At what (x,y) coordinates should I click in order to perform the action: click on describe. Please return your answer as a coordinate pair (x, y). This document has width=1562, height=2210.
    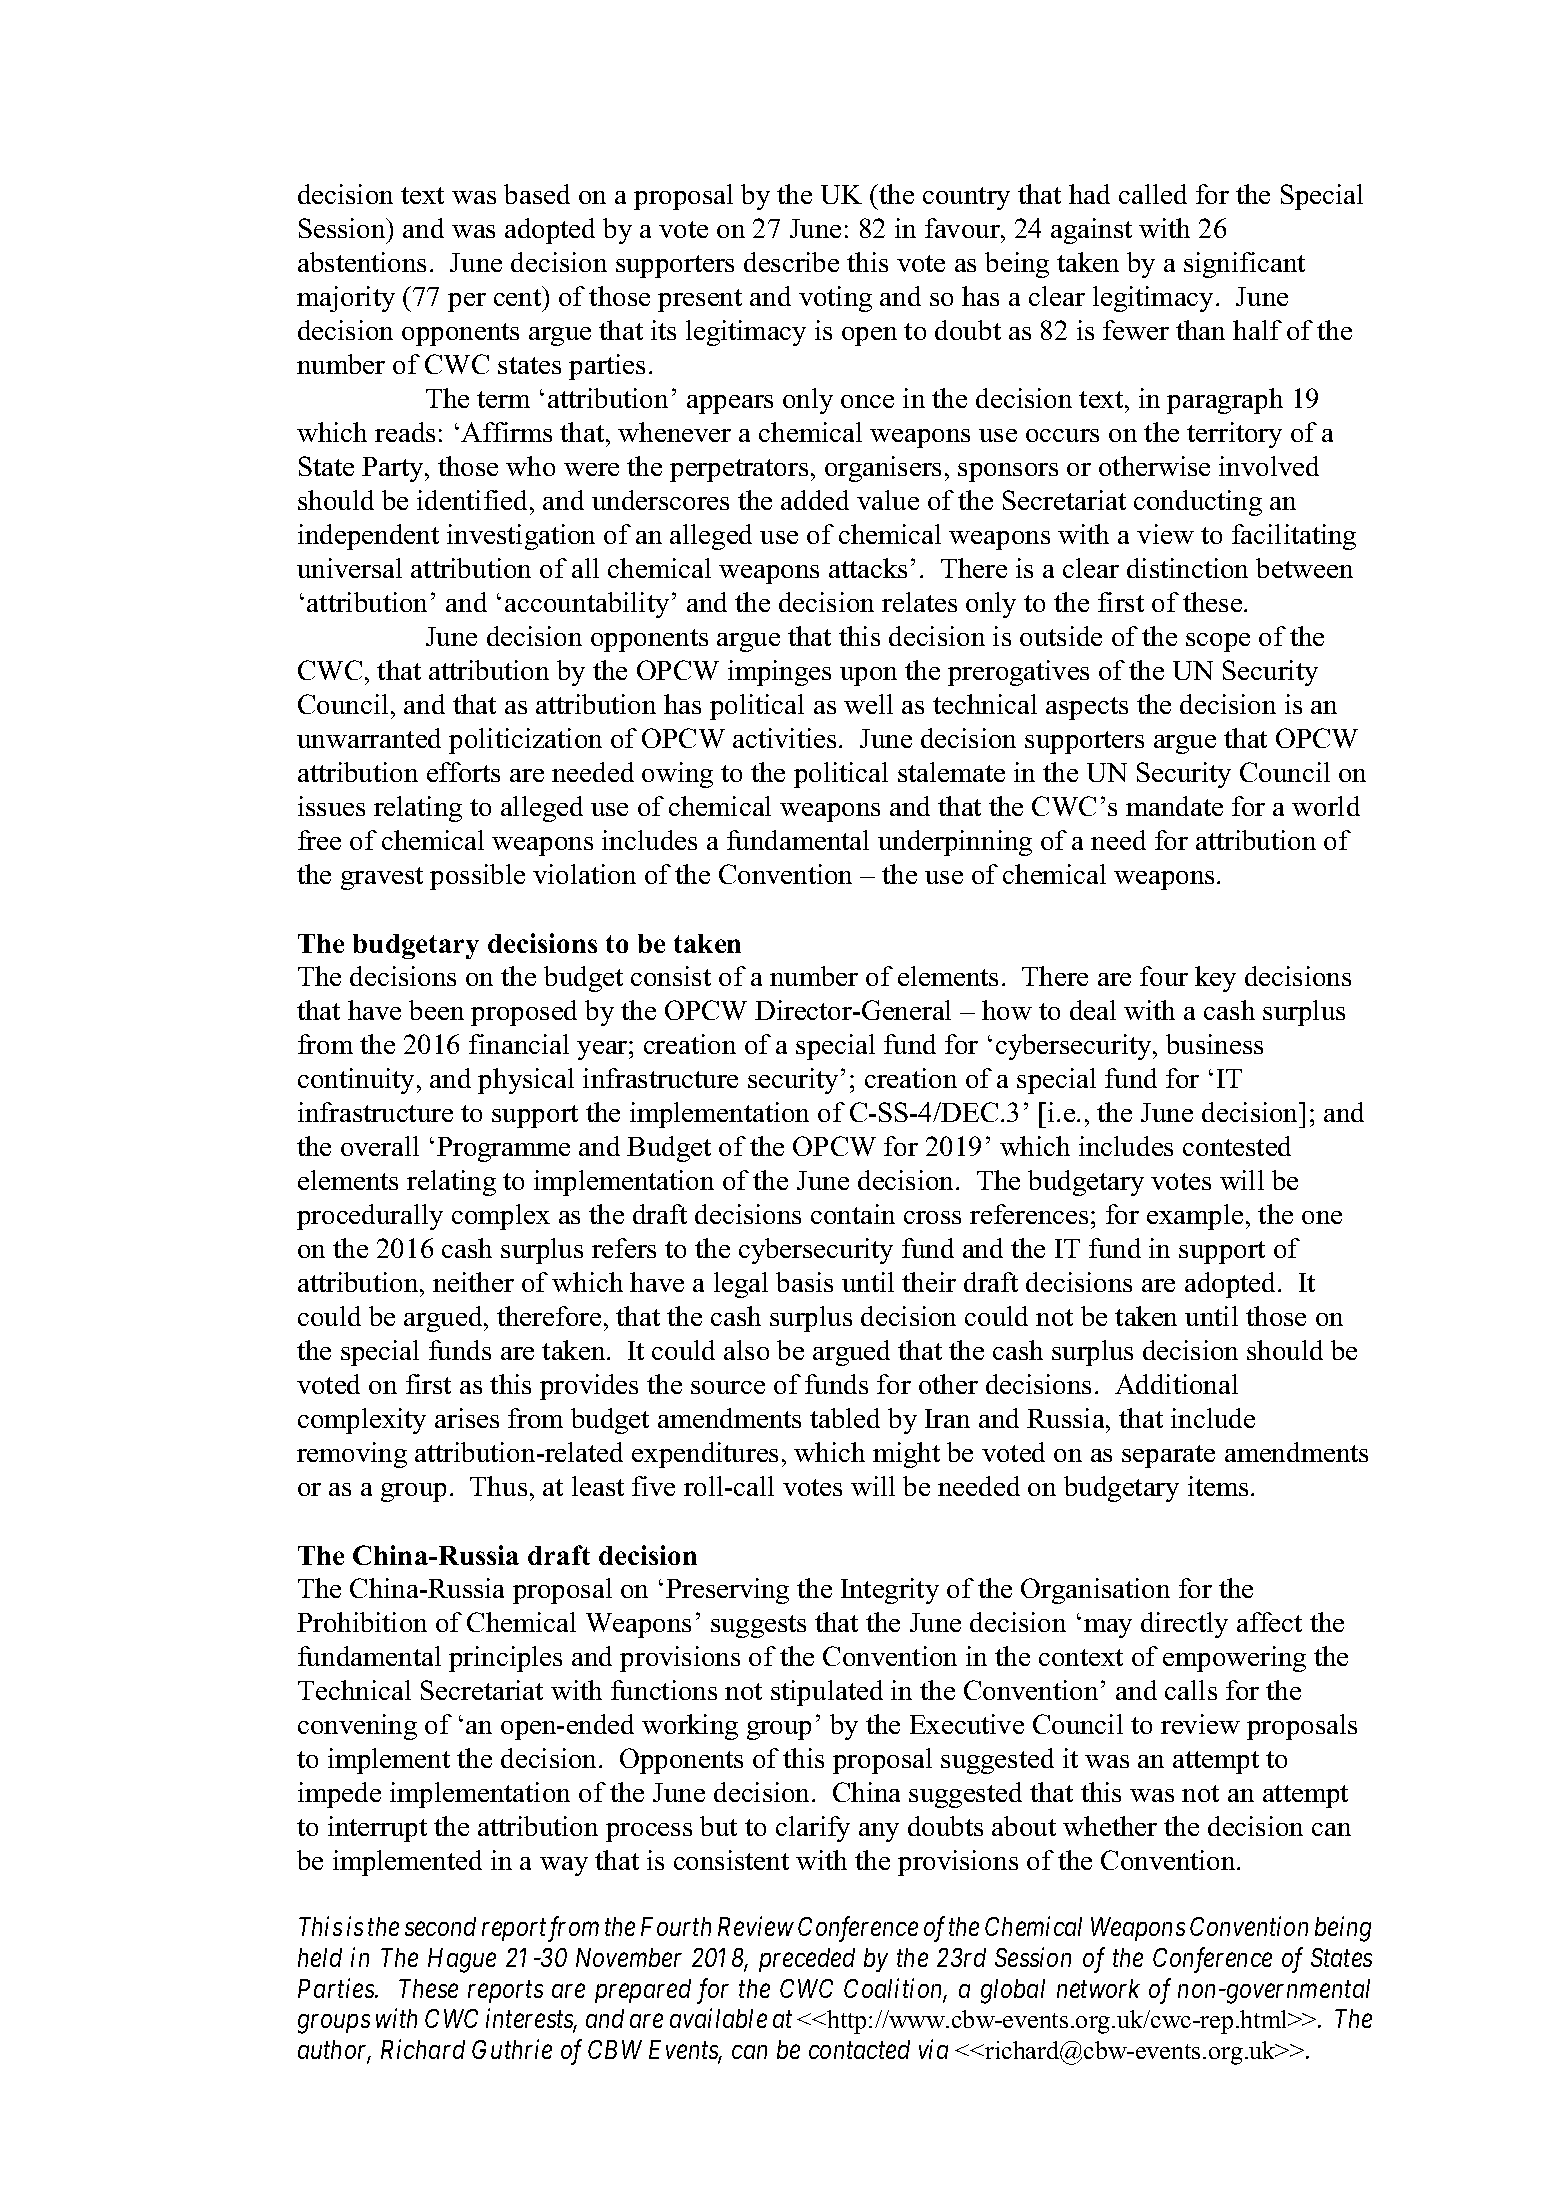
    Looking at the image, I should click on (791, 262).
